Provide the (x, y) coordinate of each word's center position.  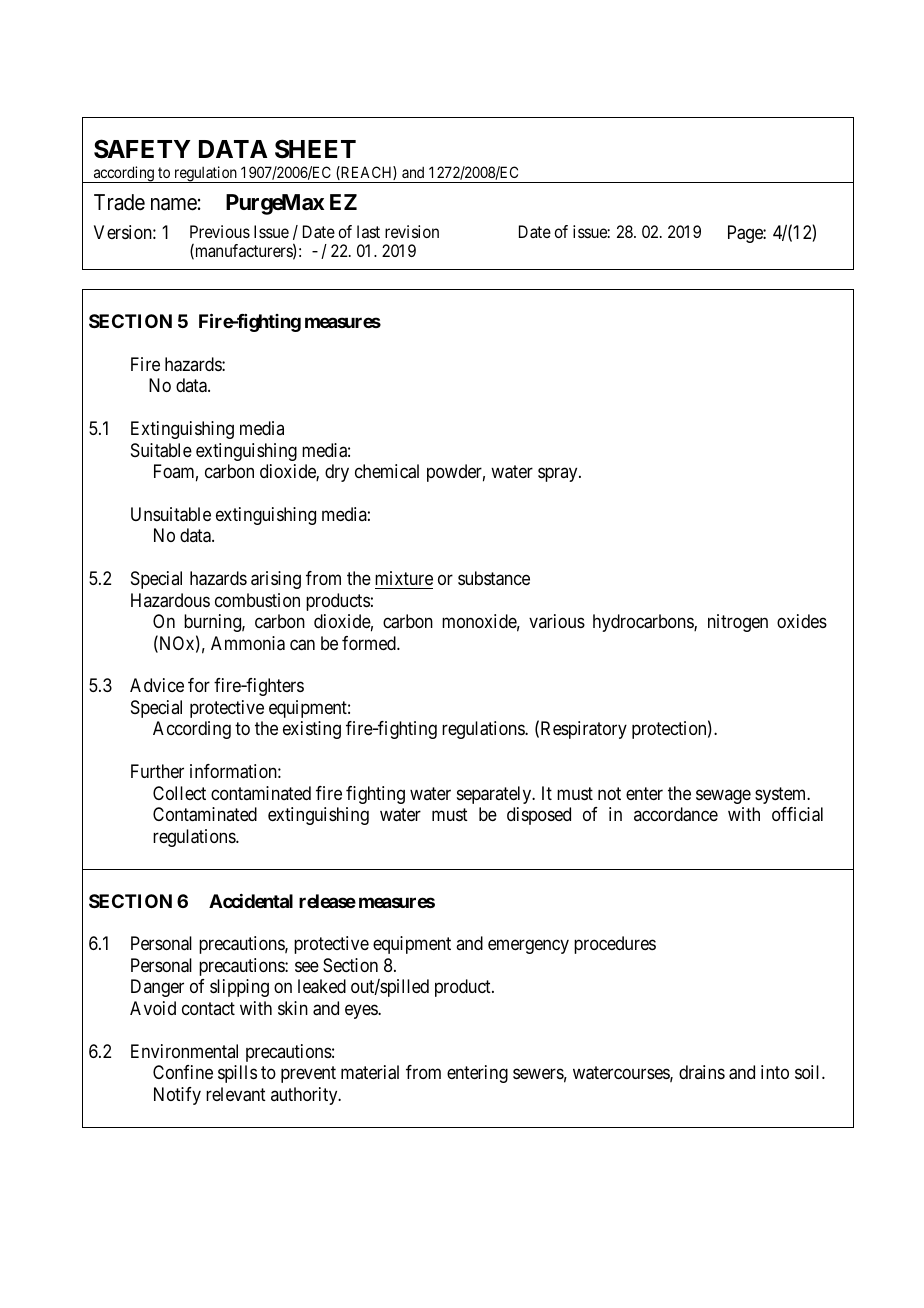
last (368, 231)
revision (412, 231)
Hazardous (170, 600)
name (174, 204)
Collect (179, 793)
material (370, 1072)
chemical (387, 471)
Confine (183, 1072)
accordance (676, 814)
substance (494, 578)
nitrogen (738, 623)
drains (702, 1072)
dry (337, 473)
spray (559, 475)
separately (495, 795)
